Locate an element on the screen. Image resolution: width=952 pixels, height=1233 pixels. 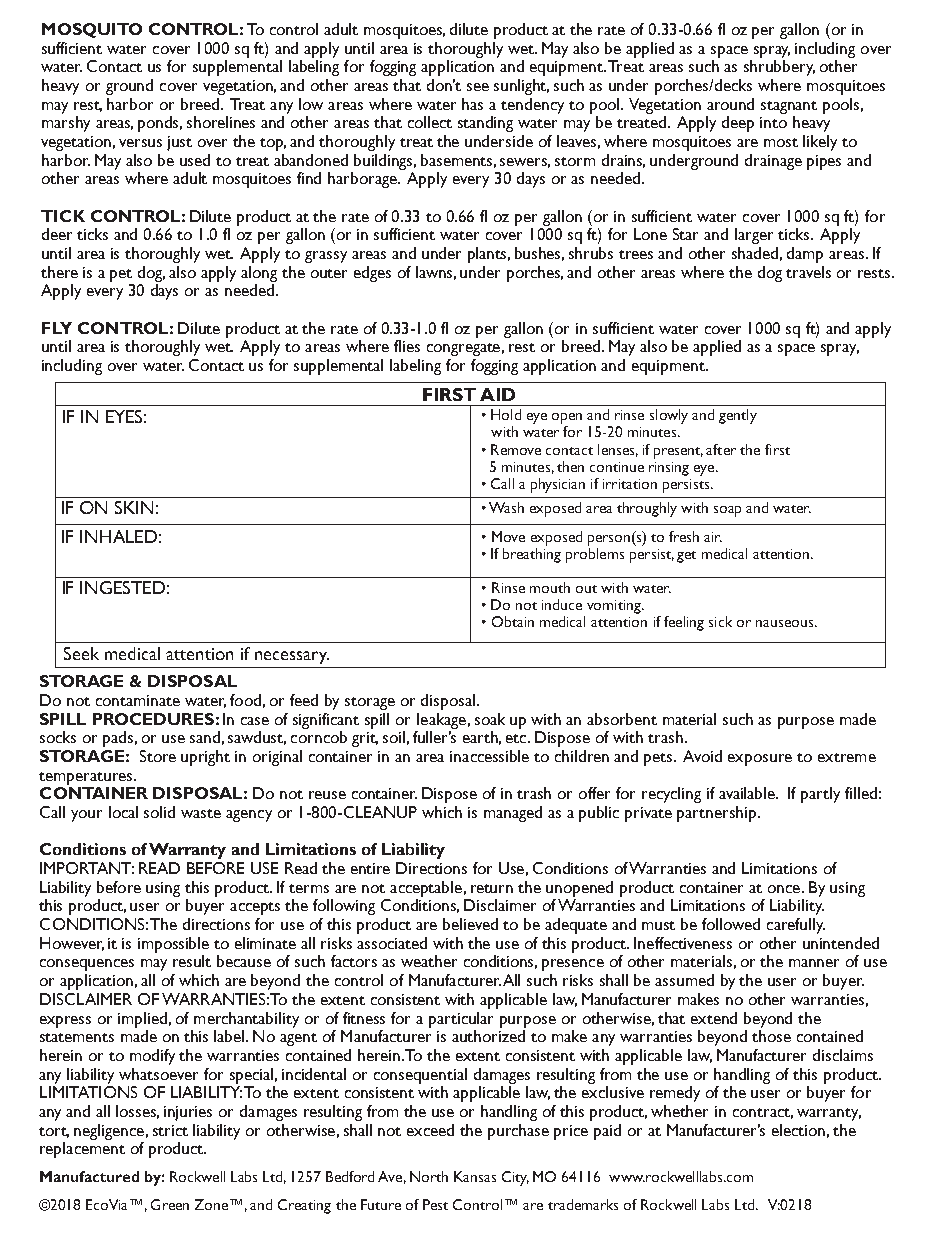
FLY is located at coordinates (57, 328).
